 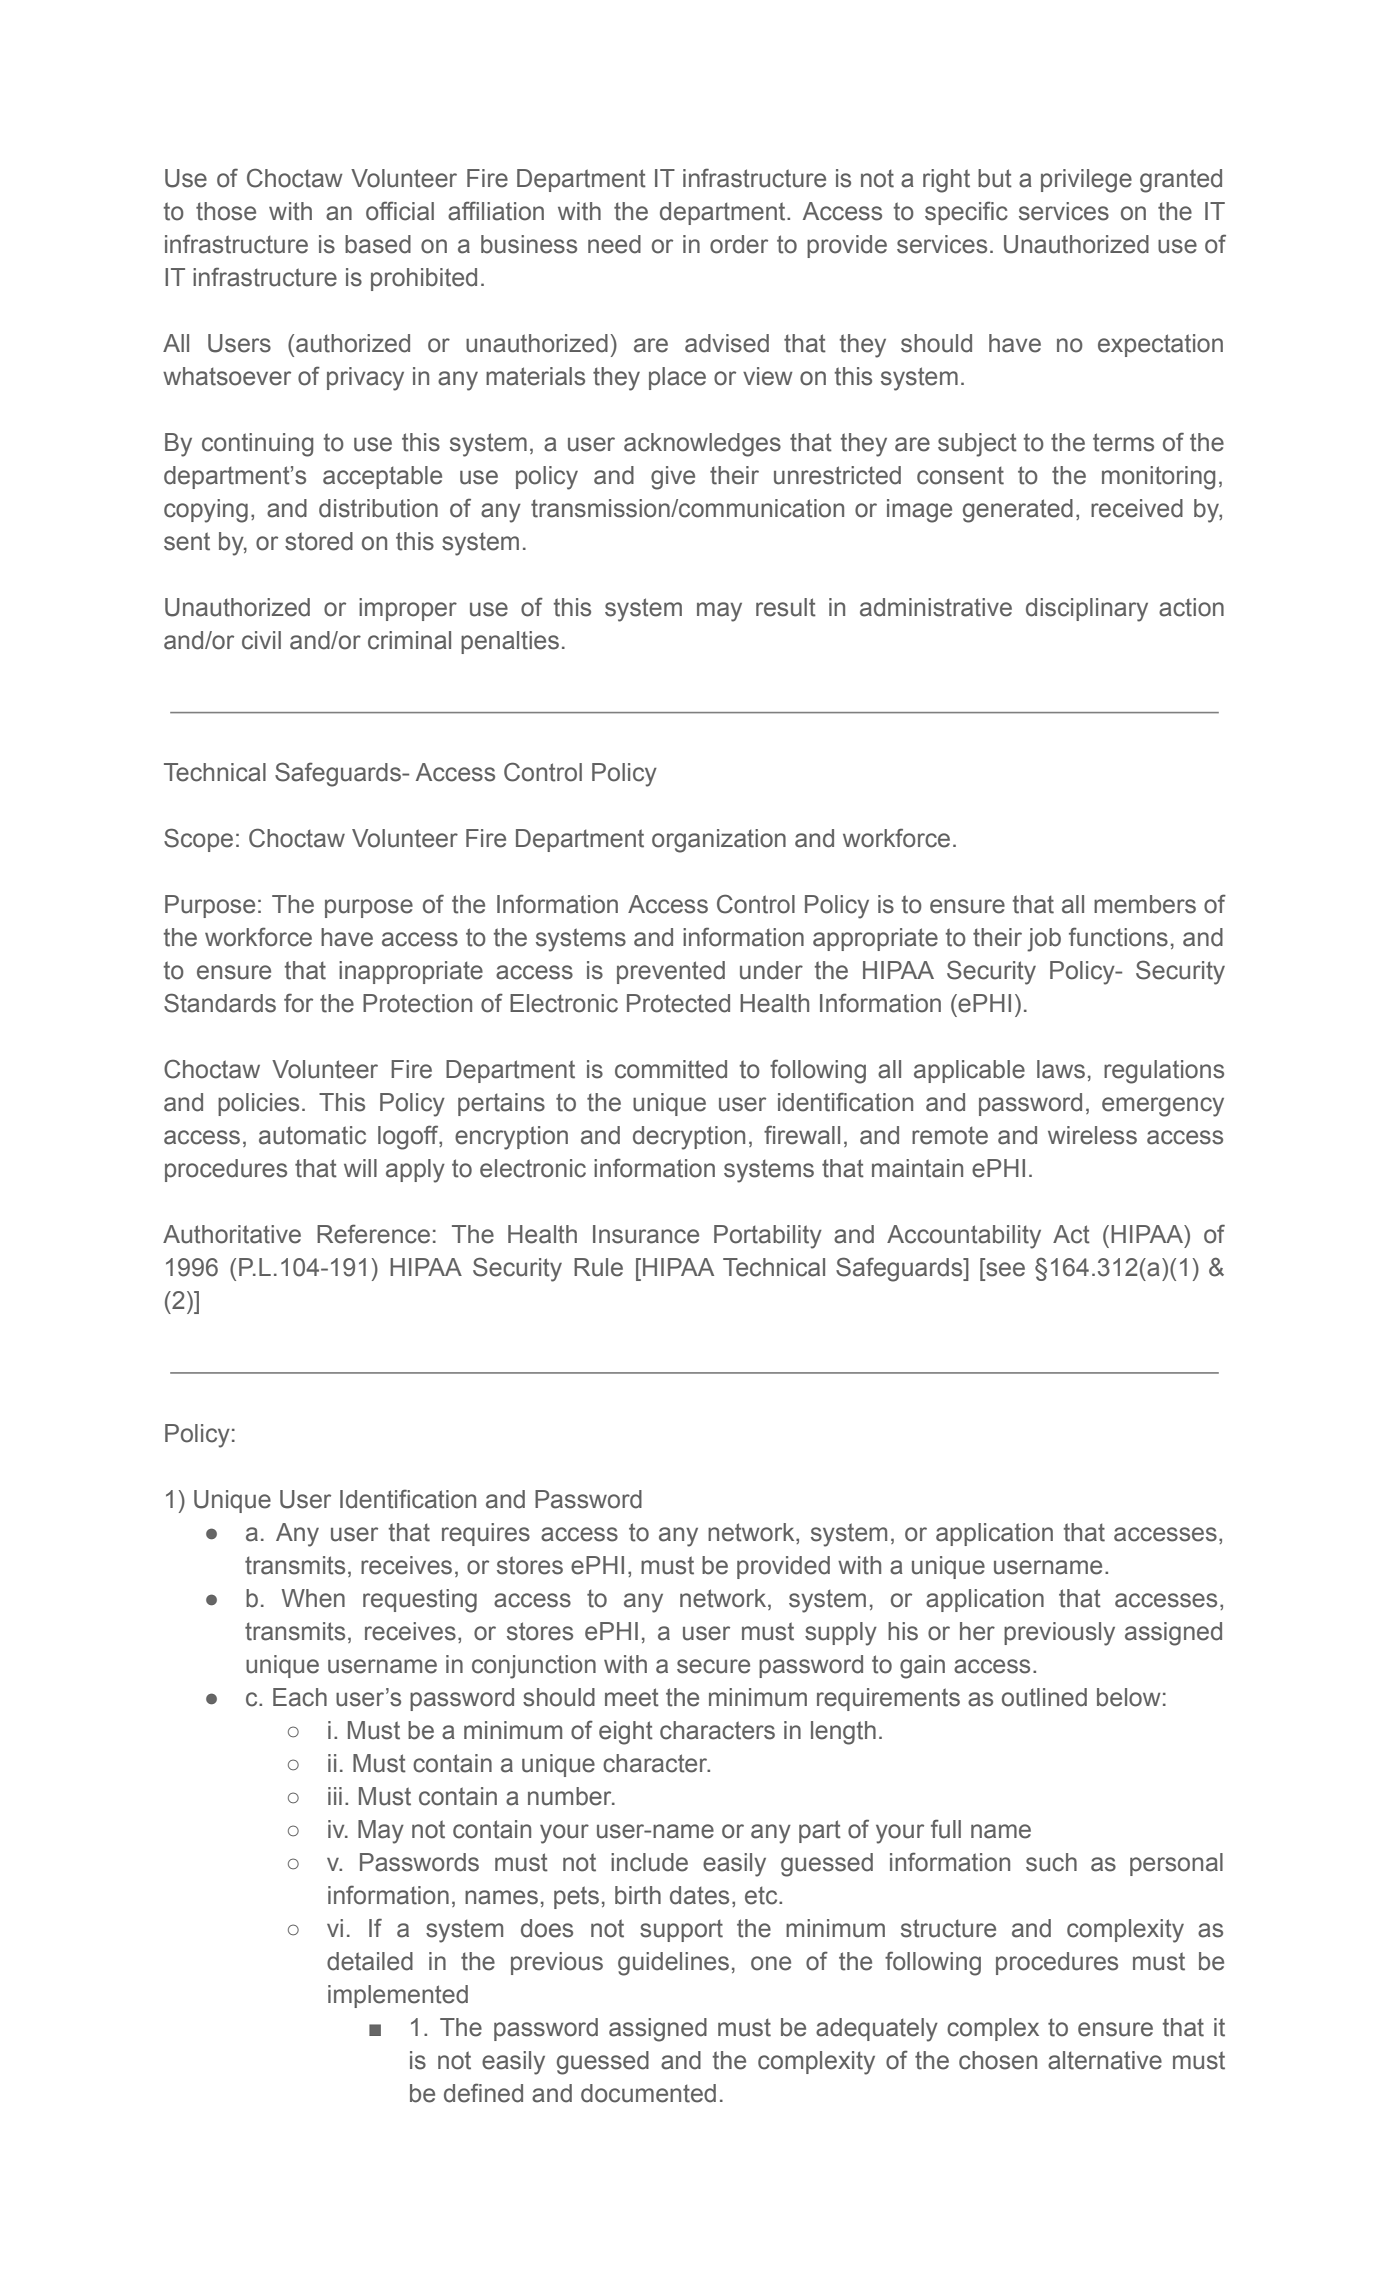 I want to click on implemented, so click(x=398, y=1996).
